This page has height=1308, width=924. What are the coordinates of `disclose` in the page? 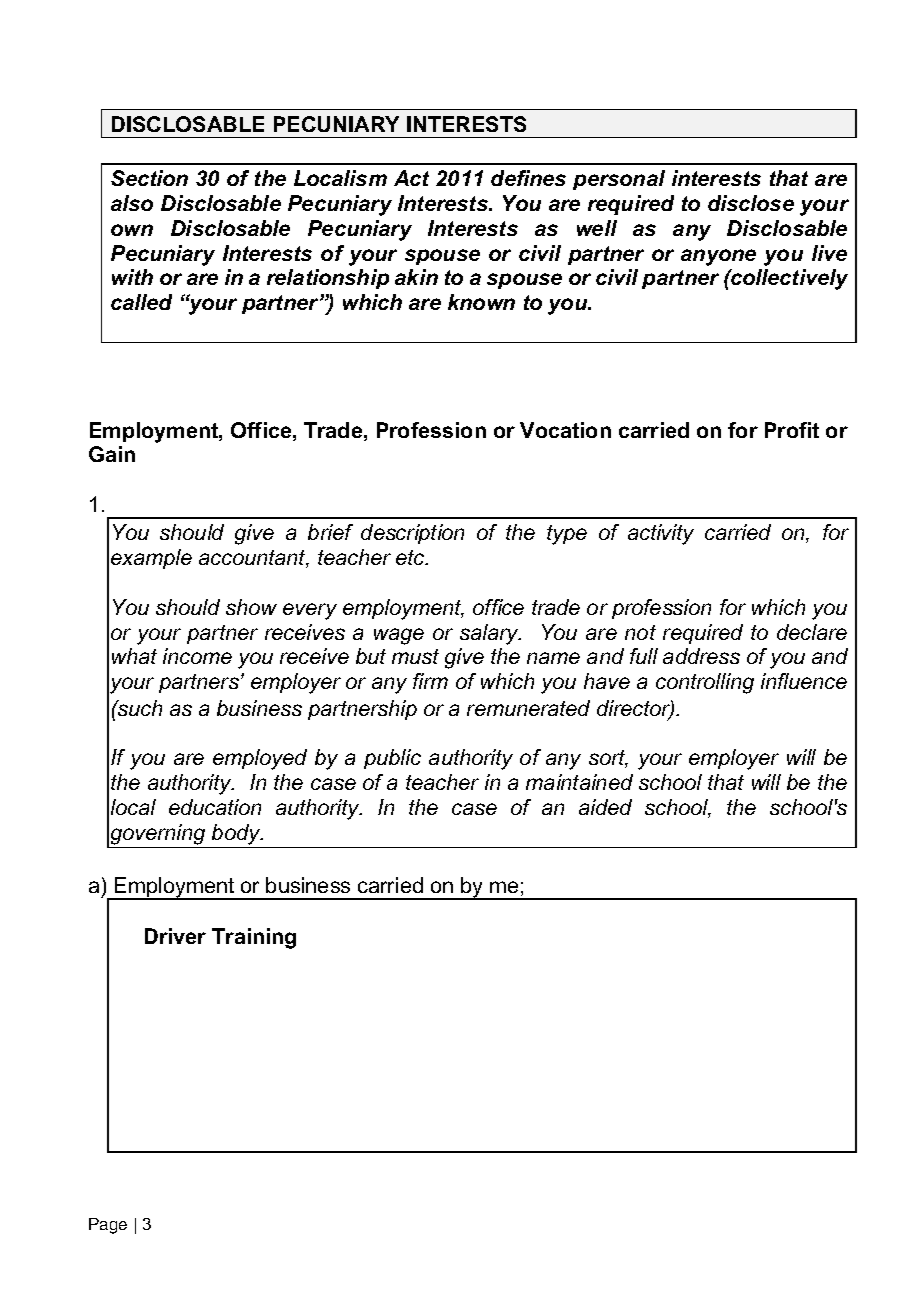 It's located at (751, 203).
